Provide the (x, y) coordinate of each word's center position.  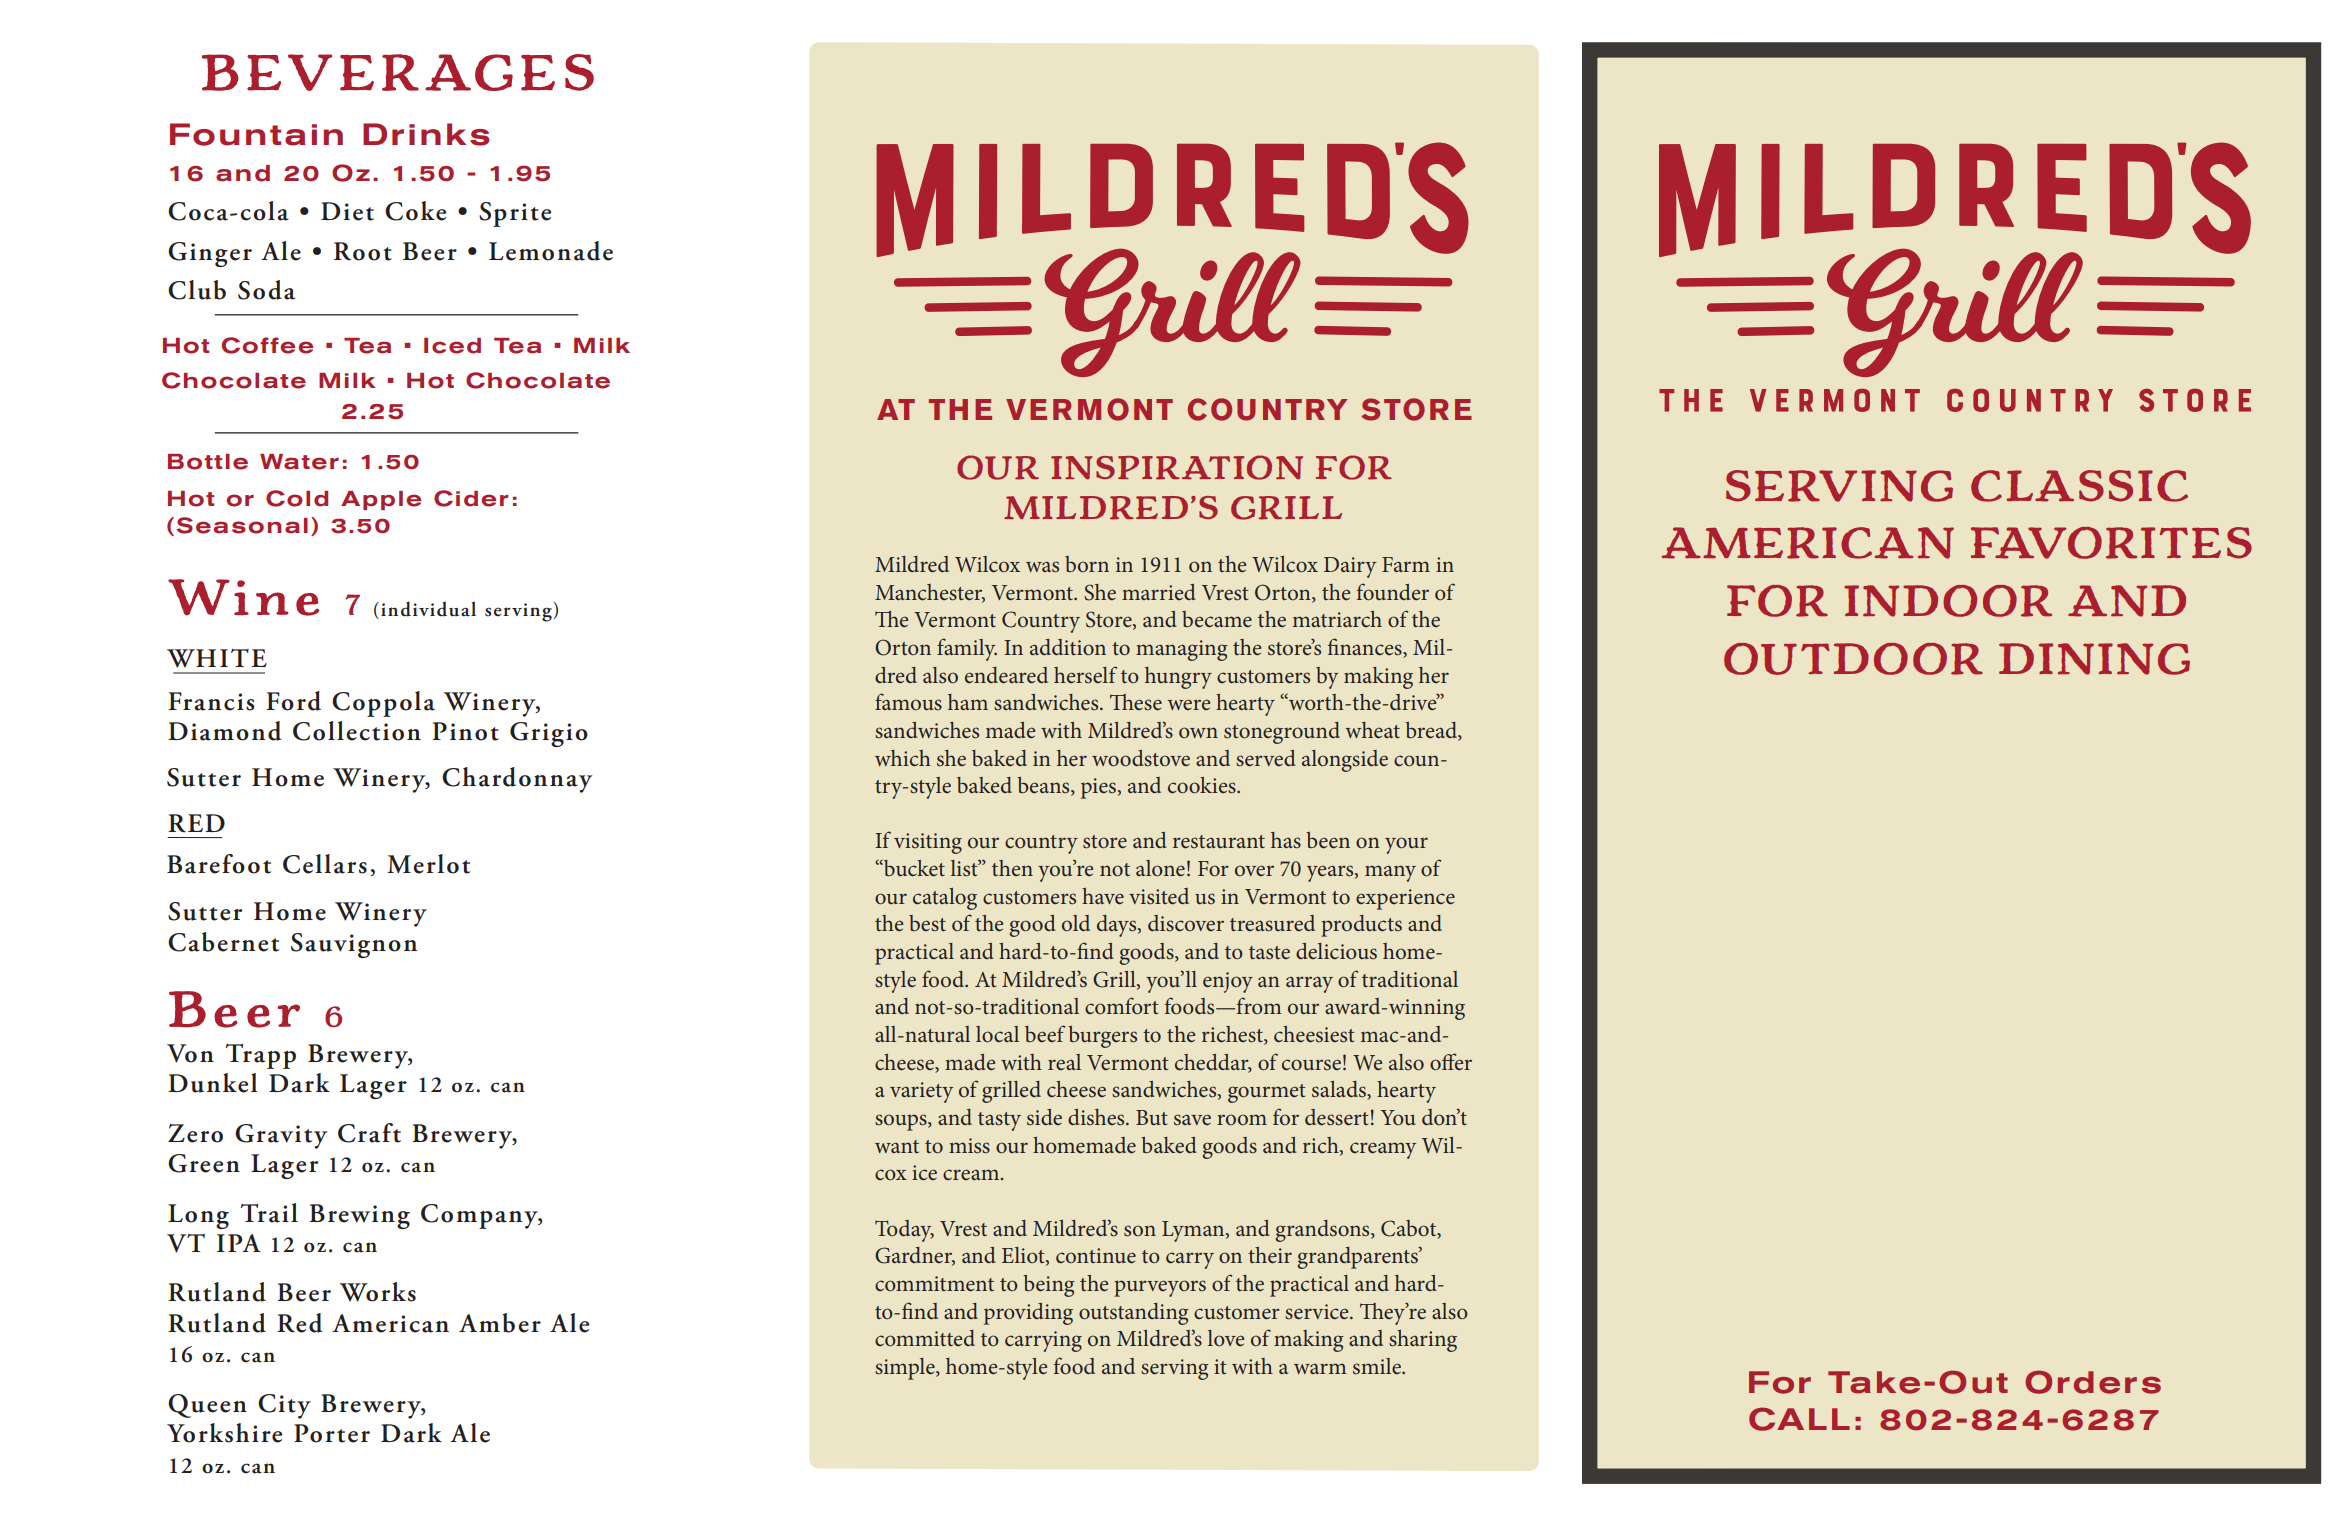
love (1226, 1338)
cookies (1203, 785)
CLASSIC (2079, 486)
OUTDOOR (1853, 659)
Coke (415, 211)
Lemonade (551, 251)
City (284, 1406)
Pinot (466, 731)
